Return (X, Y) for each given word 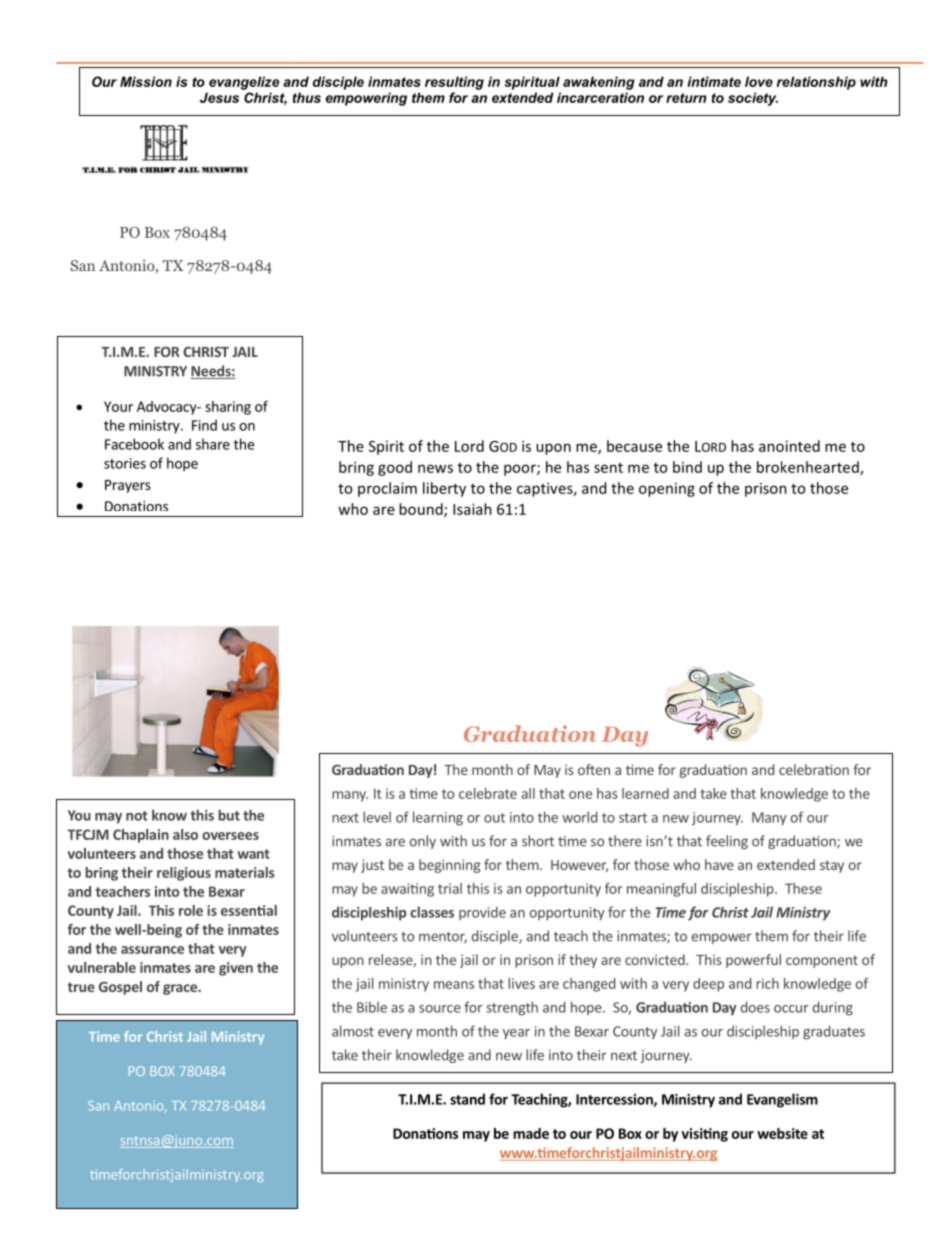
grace (181, 989)
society (753, 99)
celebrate (488, 793)
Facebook (134, 444)
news (435, 468)
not (137, 816)
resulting (454, 83)
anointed (789, 446)
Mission (146, 81)
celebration (814, 769)
